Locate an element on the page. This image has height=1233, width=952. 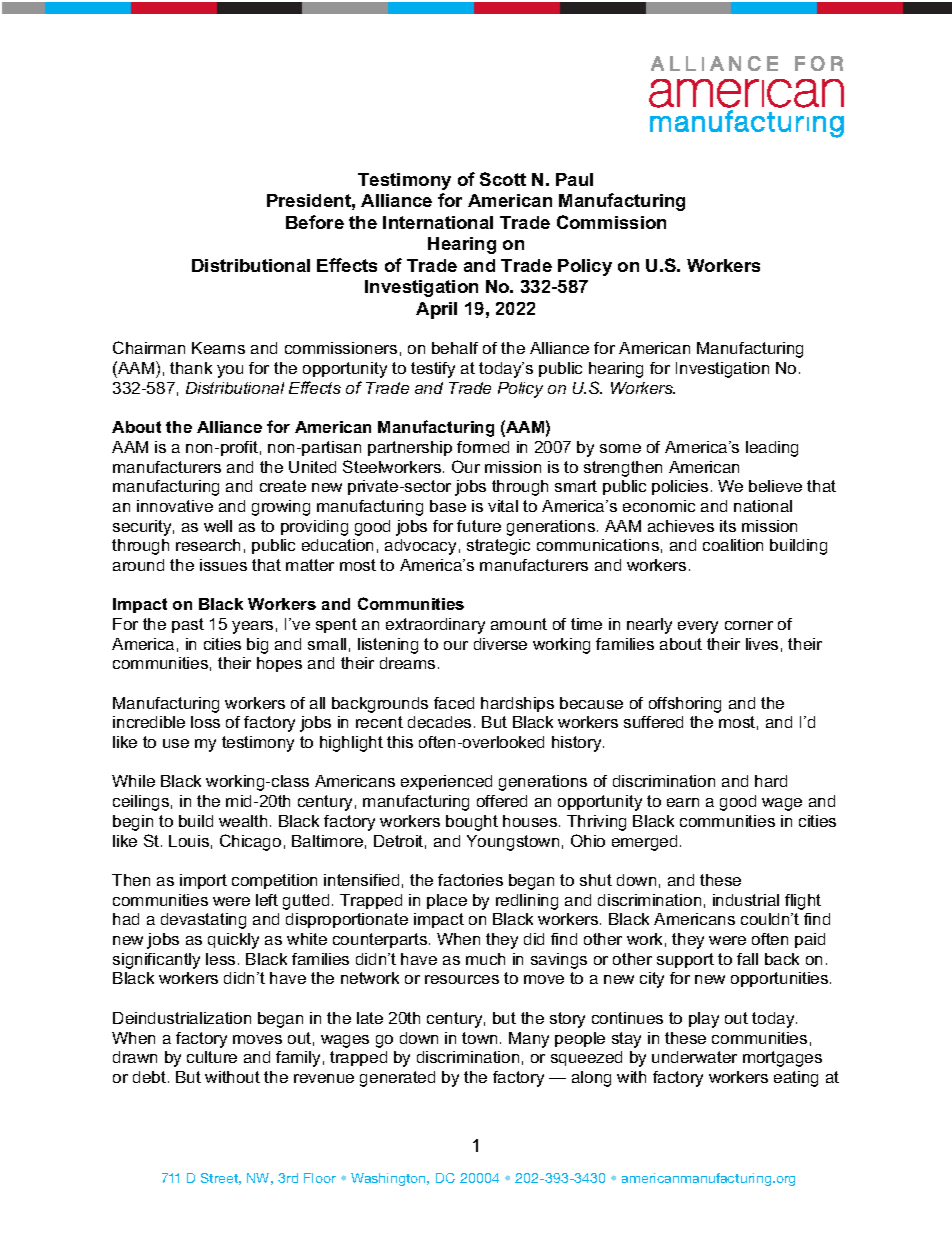
Before is located at coordinates (315, 222).
